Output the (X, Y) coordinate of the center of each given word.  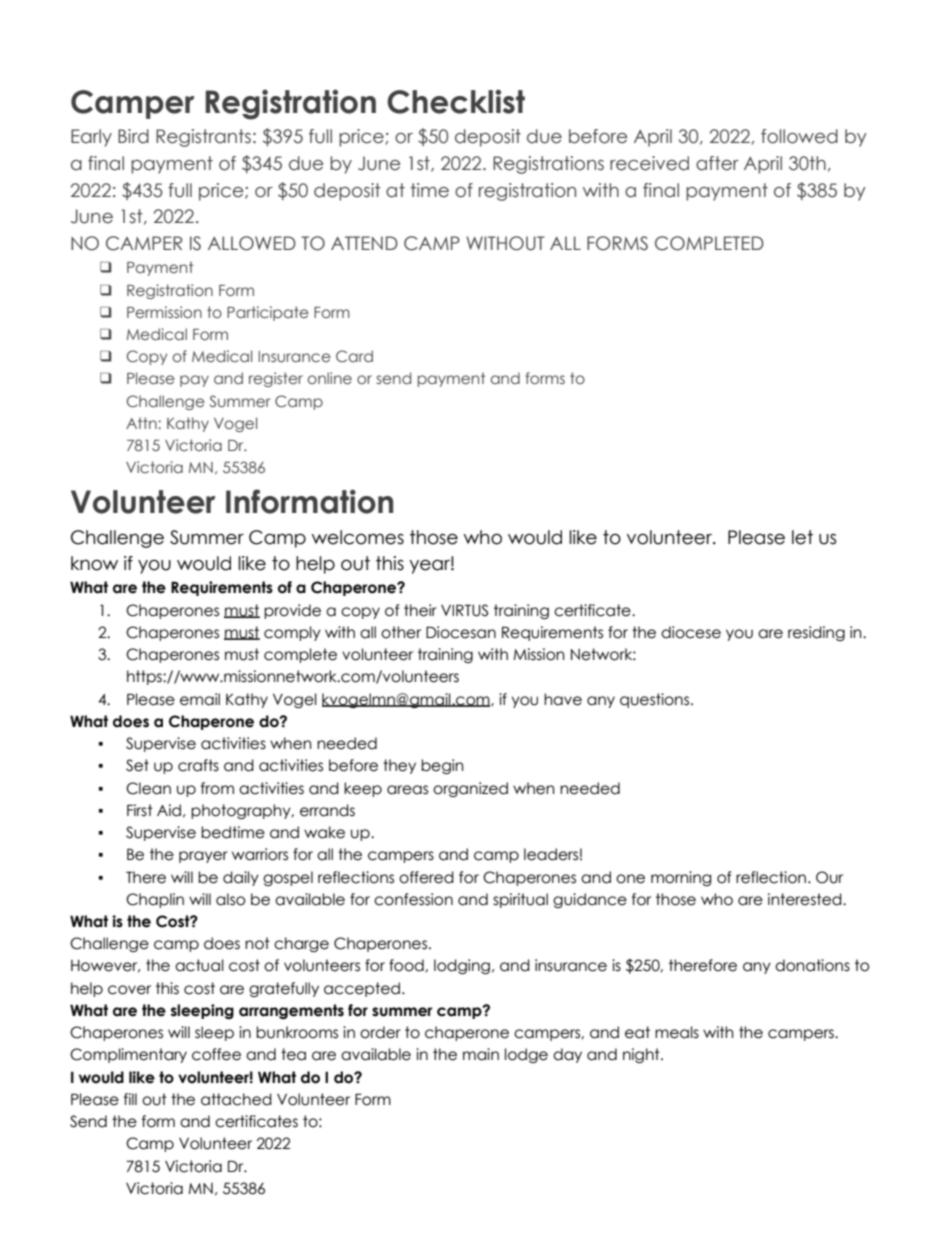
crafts (198, 765)
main (481, 1054)
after (717, 163)
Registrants (203, 138)
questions (656, 700)
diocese (691, 632)
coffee (216, 1054)
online (329, 378)
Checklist (456, 101)
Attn (142, 423)
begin (442, 766)
